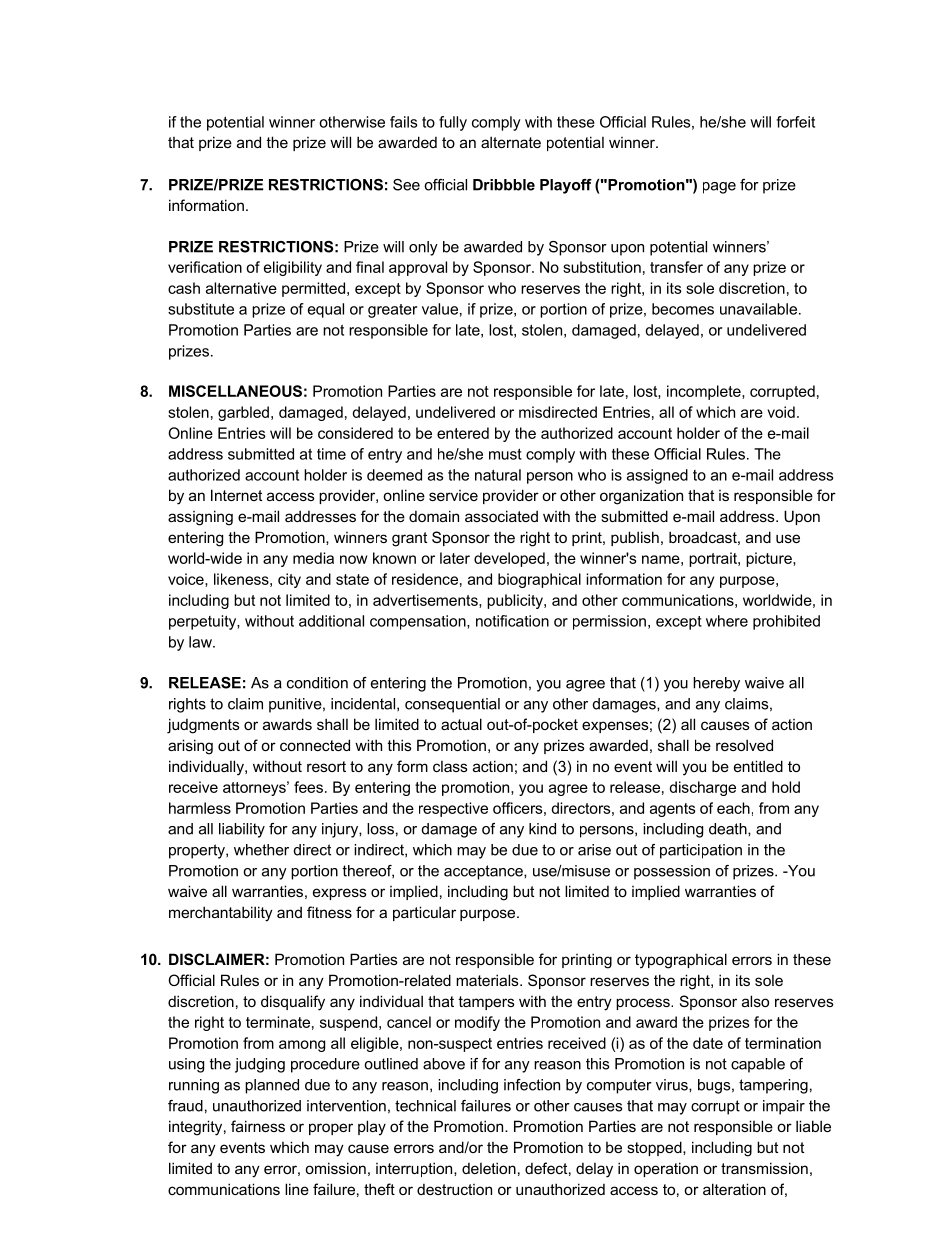 Image resolution: width=952 pixels, height=1233 pixels. What do you see at coordinates (719, 188) in the screenshot?
I see `page` at bounding box center [719, 188].
